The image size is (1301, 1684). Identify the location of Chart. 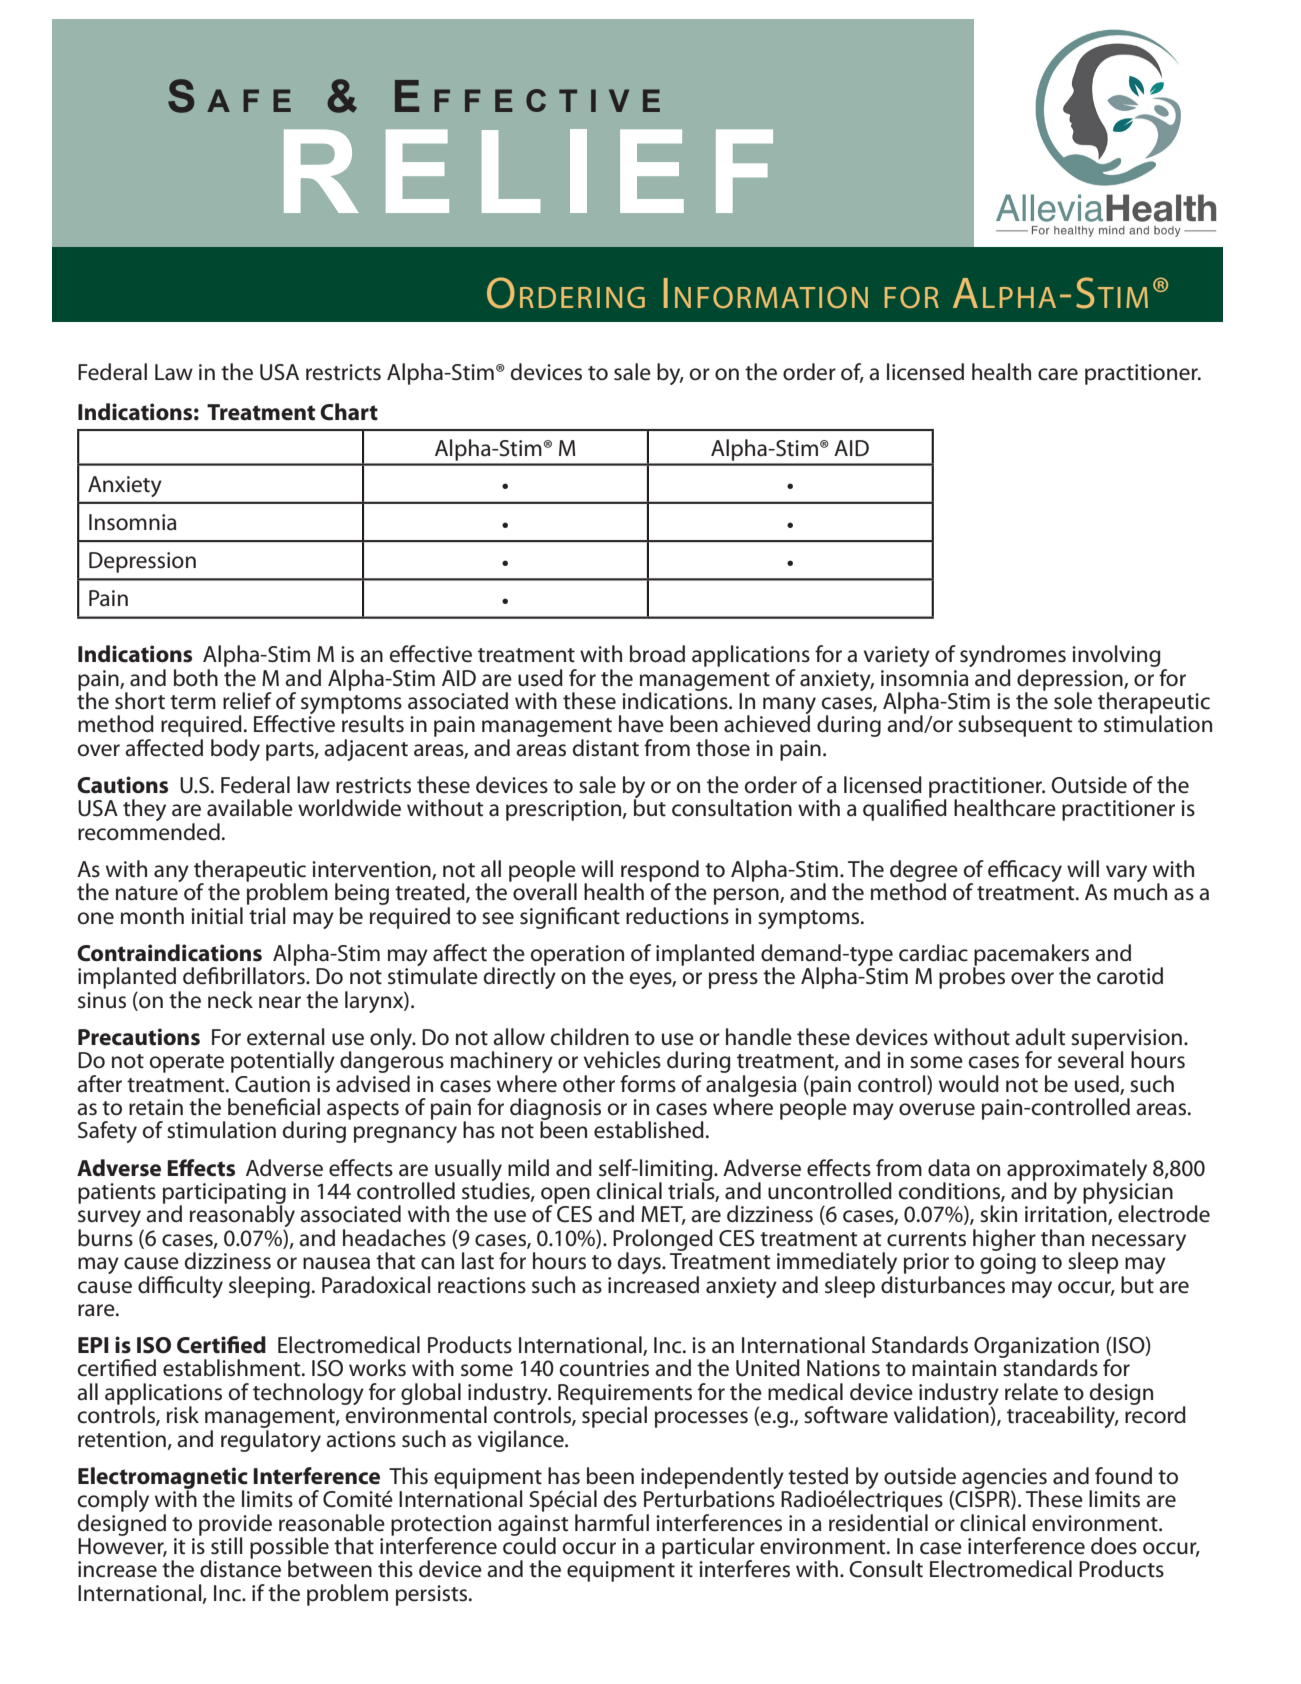
(349, 412).
